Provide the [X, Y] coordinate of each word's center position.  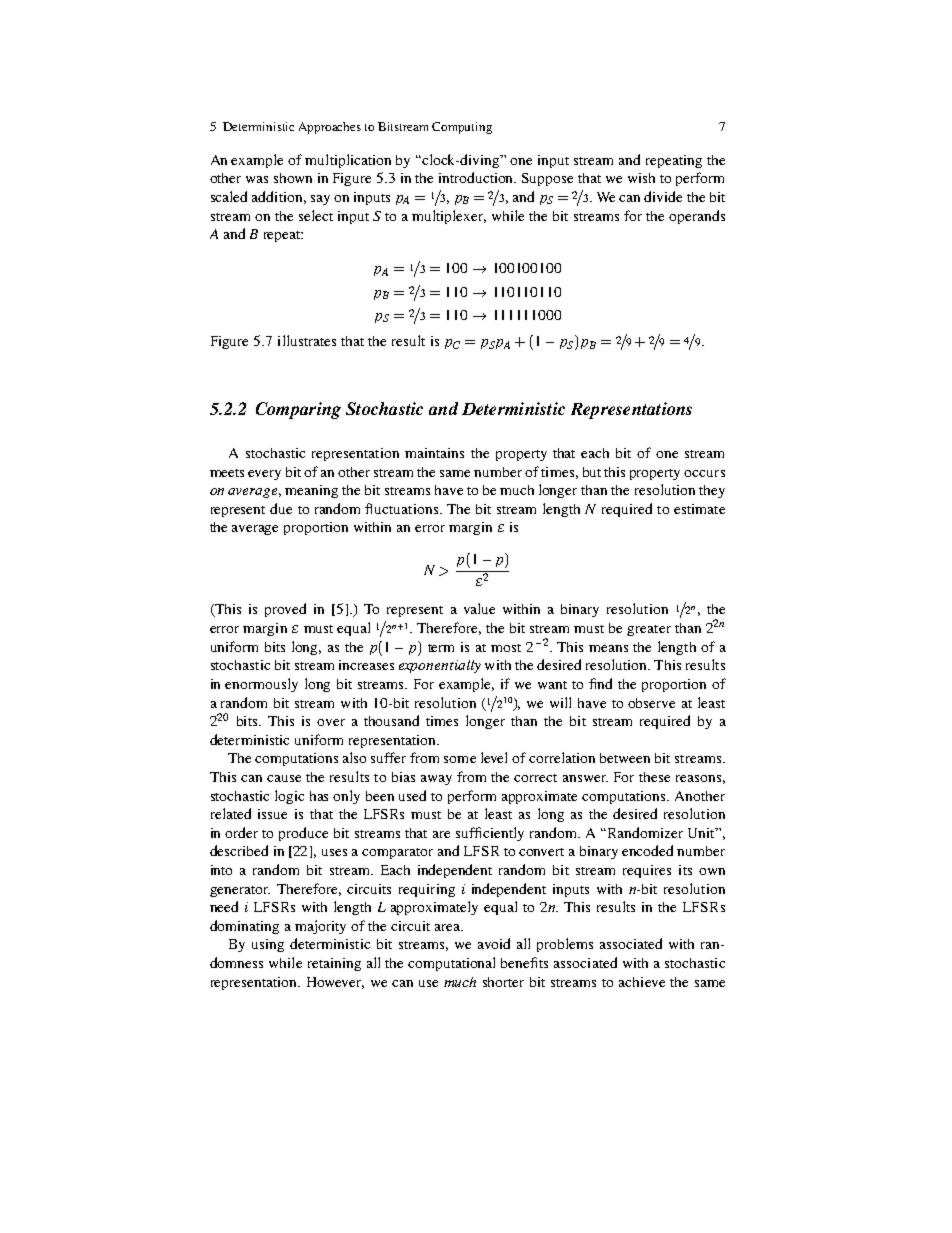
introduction [477, 177]
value [479, 608]
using [268, 945]
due [281, 508]
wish [641, 178]
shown [293, 178]
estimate [699, 509]
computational [451, 964]
